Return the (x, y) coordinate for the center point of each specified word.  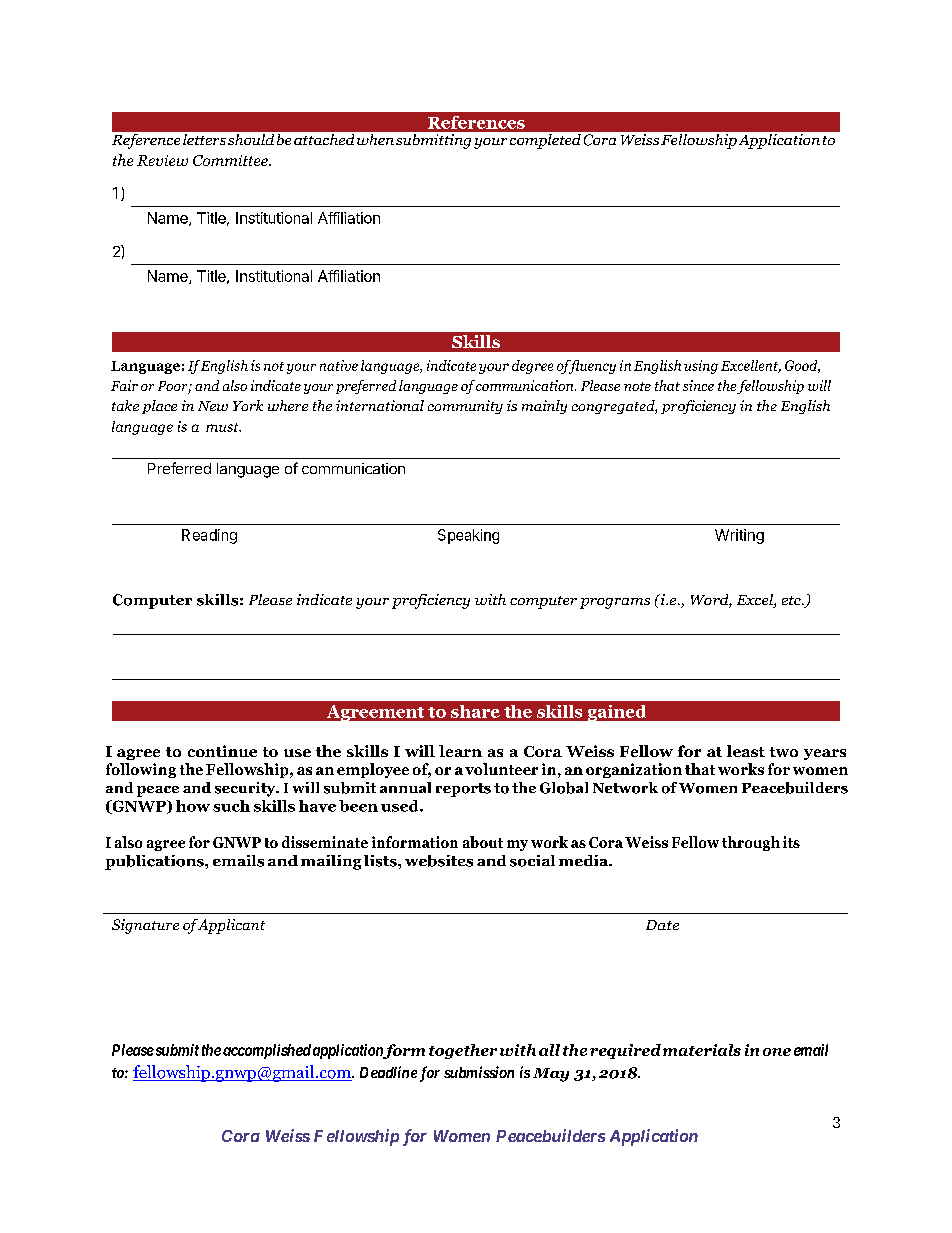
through (751, 843)
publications (155, 862)
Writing (739, 536)
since (698, 385)
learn (460, 751)
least (746, 751)
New (213, 406)
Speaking (468, 536)
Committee (231, 160)
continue (222, 751)
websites (439, 861)
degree (532, 367)
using (701, 367)
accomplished (267, 1051)
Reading (209, 536)
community (465, 407)
